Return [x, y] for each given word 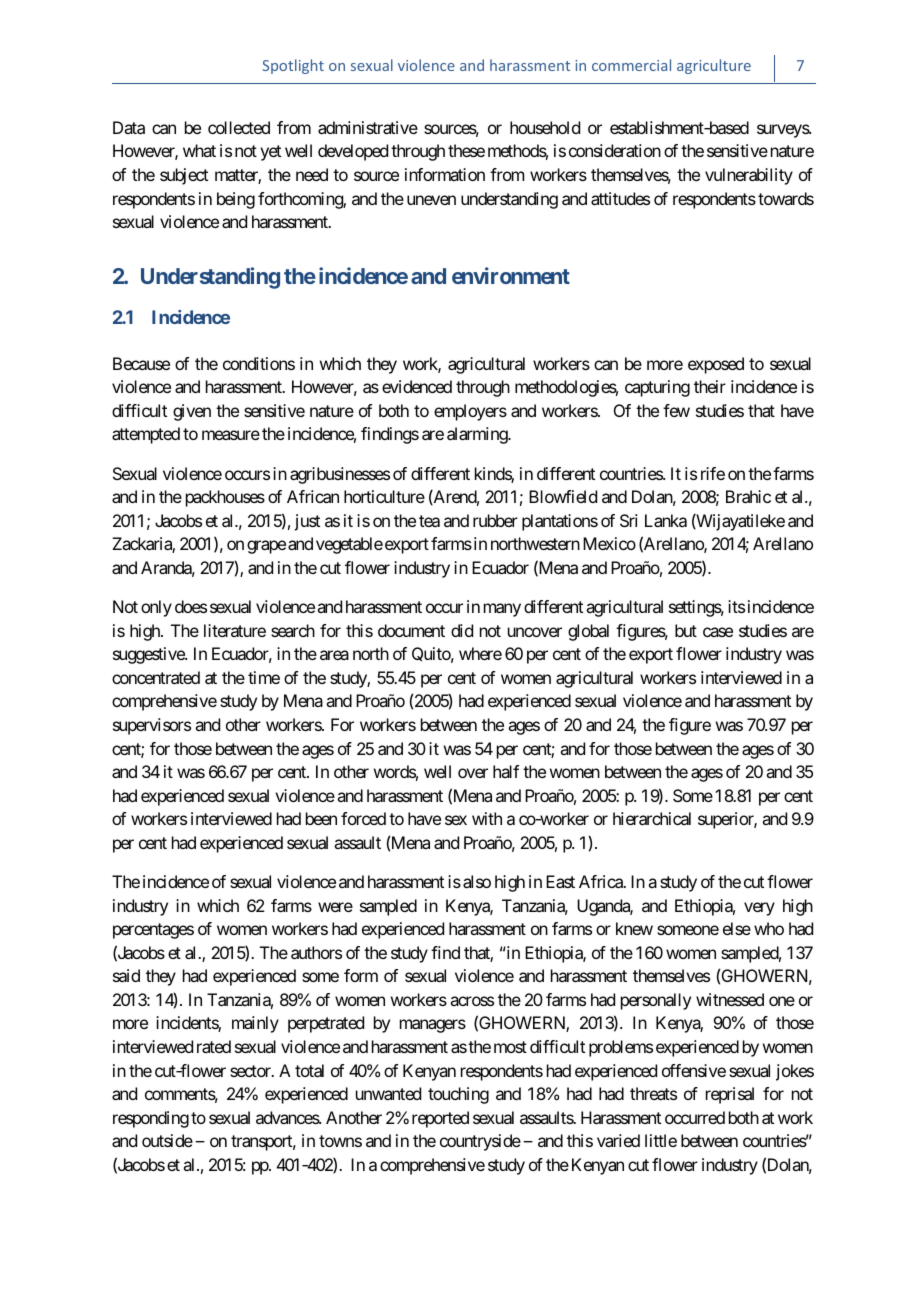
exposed [716, 365]
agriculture [714, 66]
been [321, 818]
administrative [368, 127]
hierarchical [652, 818]
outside [167, 1140]
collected [239, 127]
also [477, 881]
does [191, 606]
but [686, 630]
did [462, 630]
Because [141, 363]
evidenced [417, 386]
